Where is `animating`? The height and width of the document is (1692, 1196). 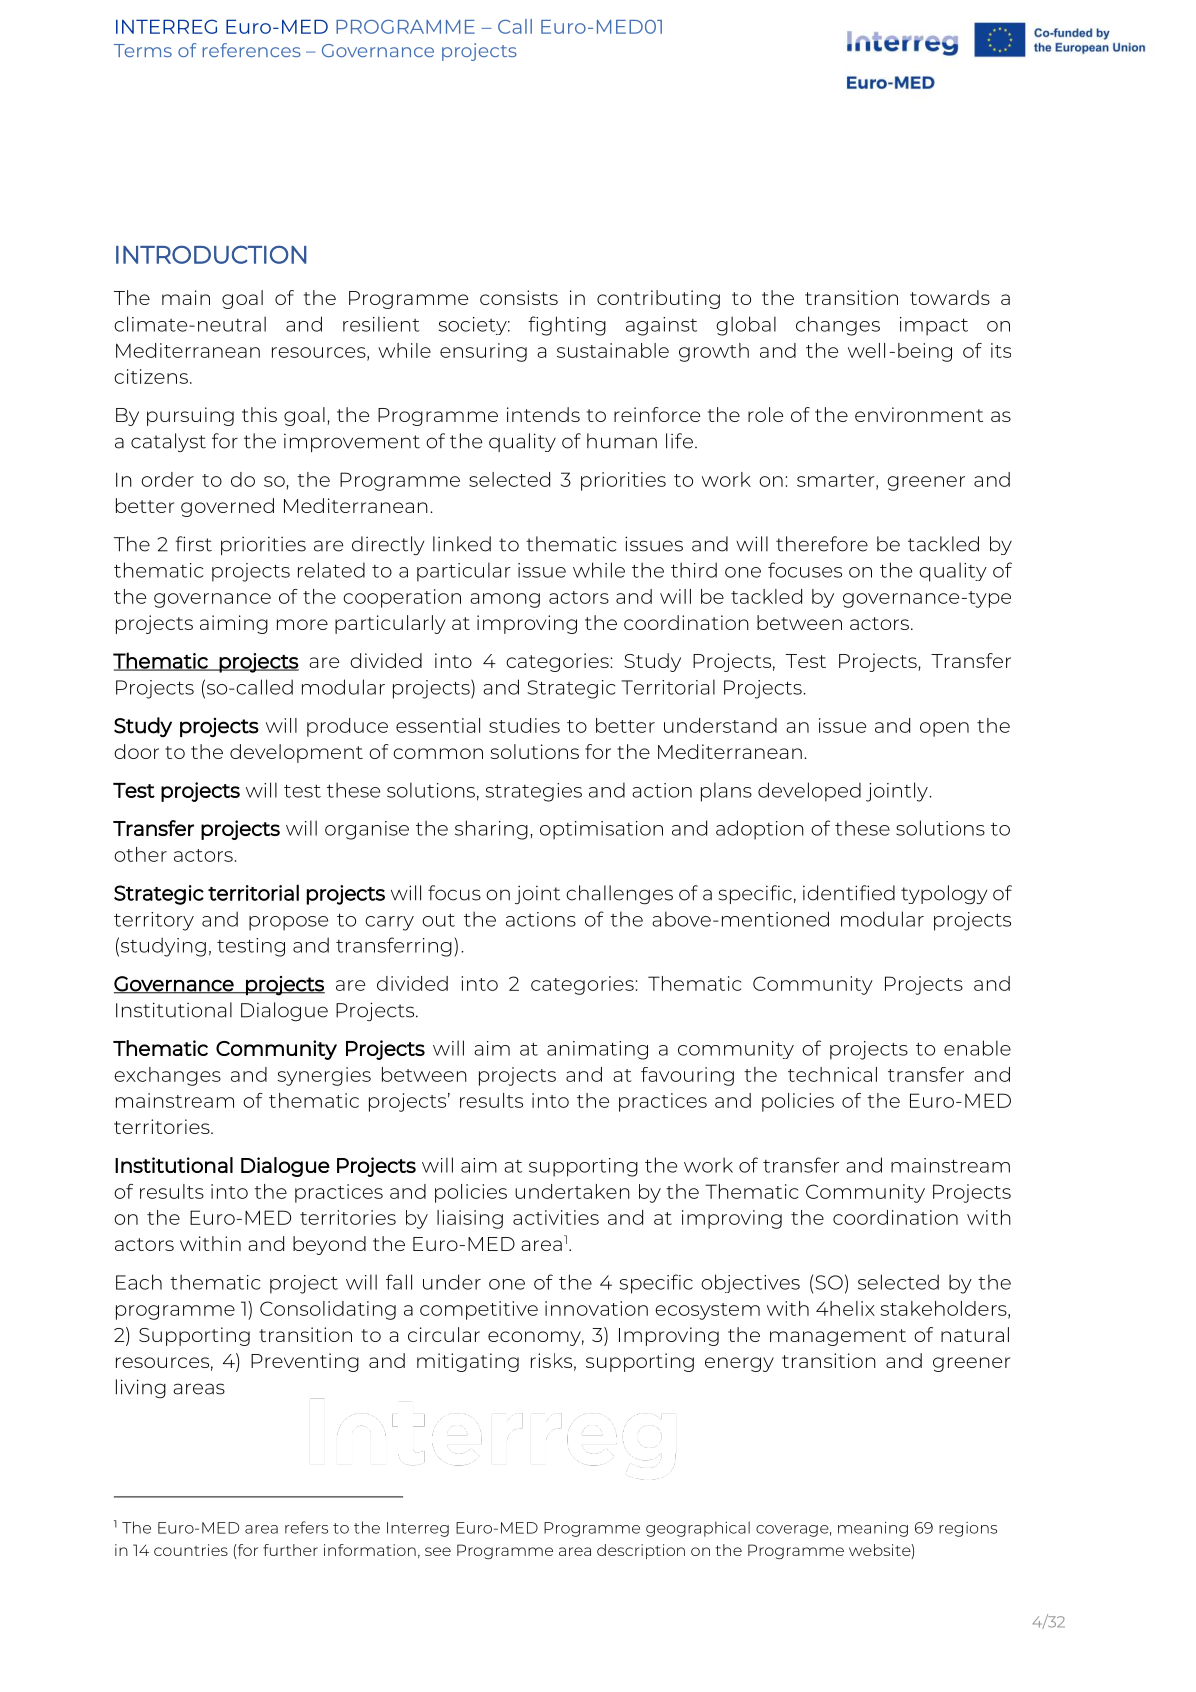
animating is located at coordinates (597, 1050).
